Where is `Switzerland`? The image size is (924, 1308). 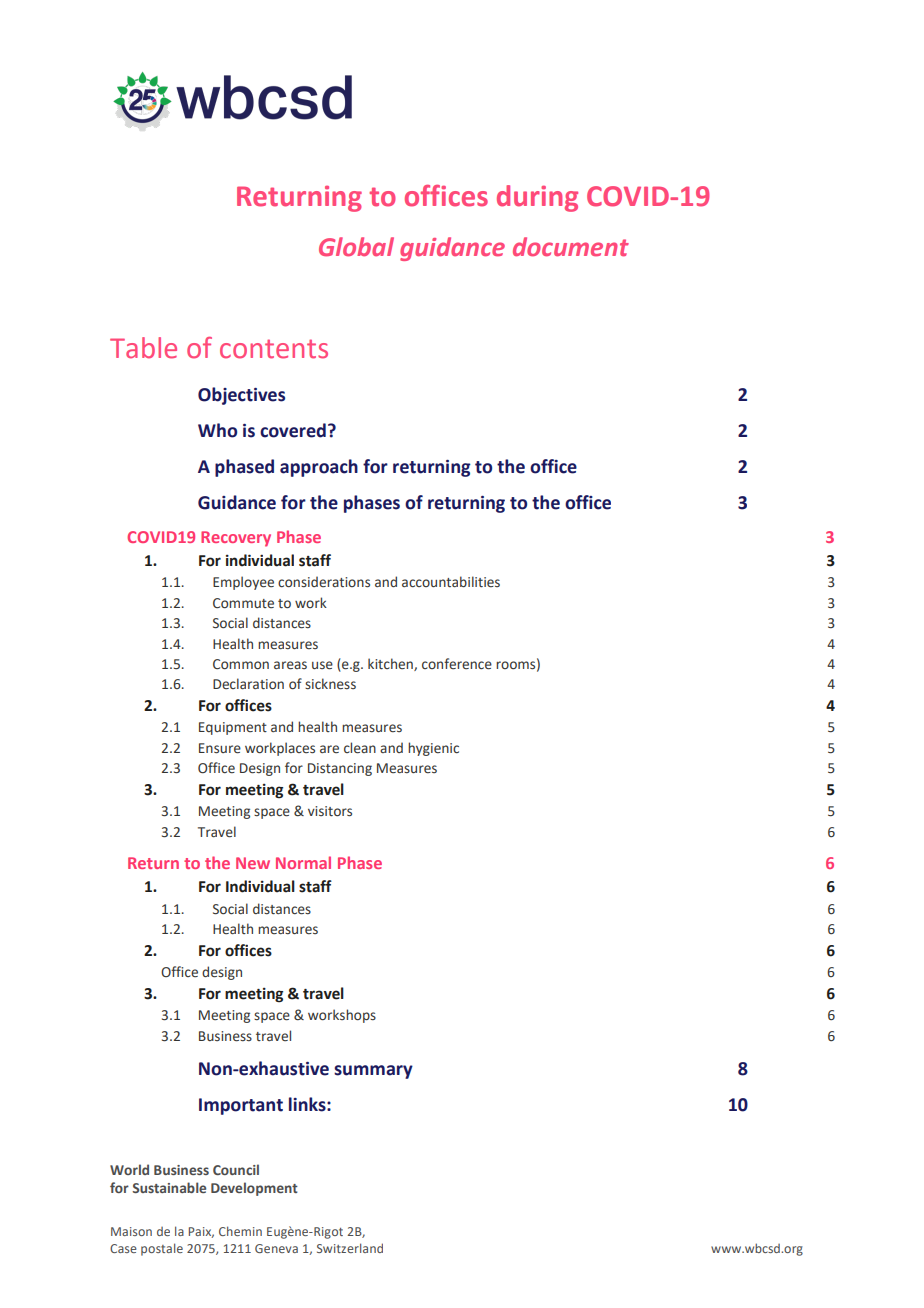
Switzerland is located at coordinates (350, 1248).
